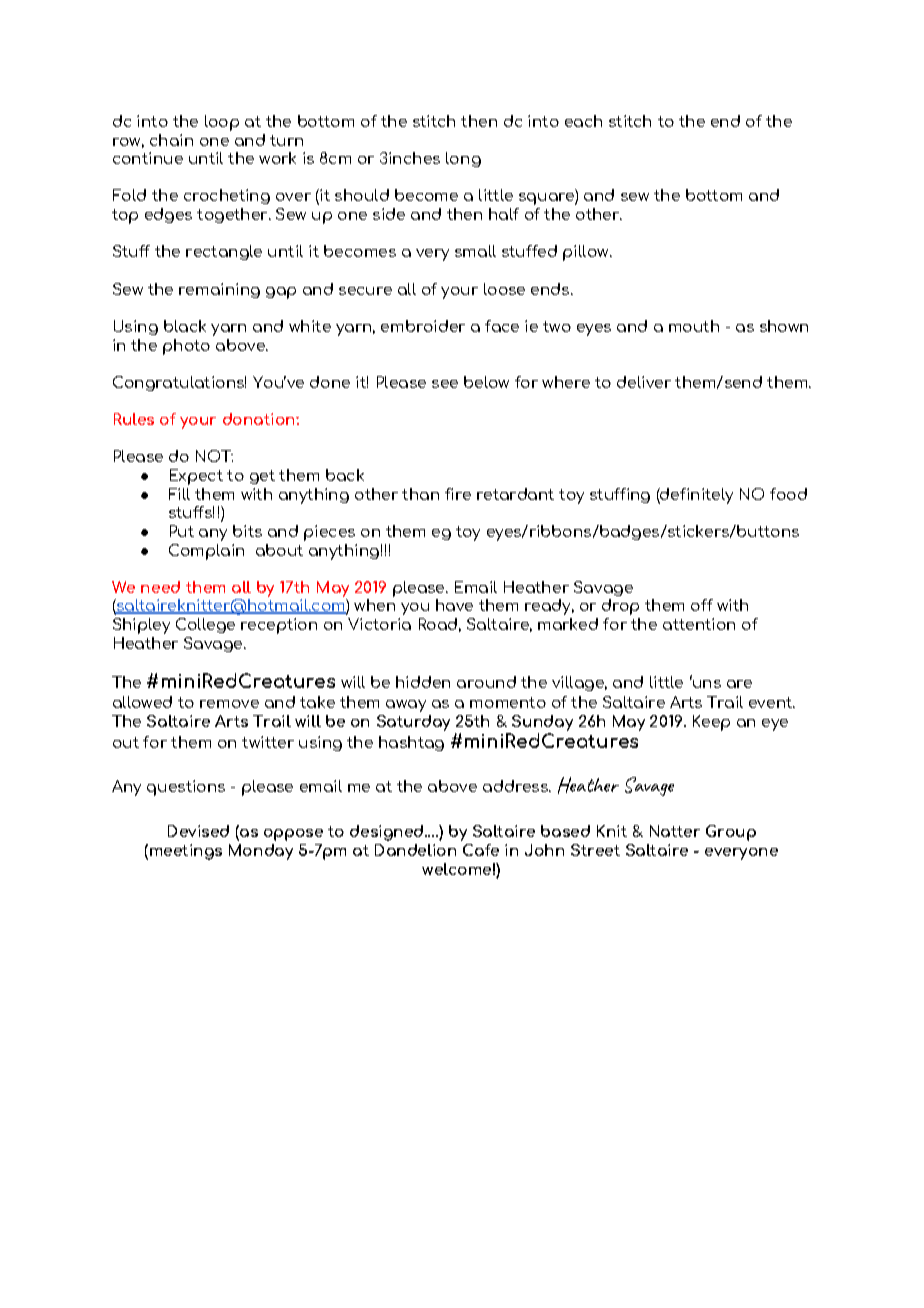 This screenshot has width=924, height=1308. Describe the element at coordinates (463, 159) in the screenshot. I see `long` at that location.
